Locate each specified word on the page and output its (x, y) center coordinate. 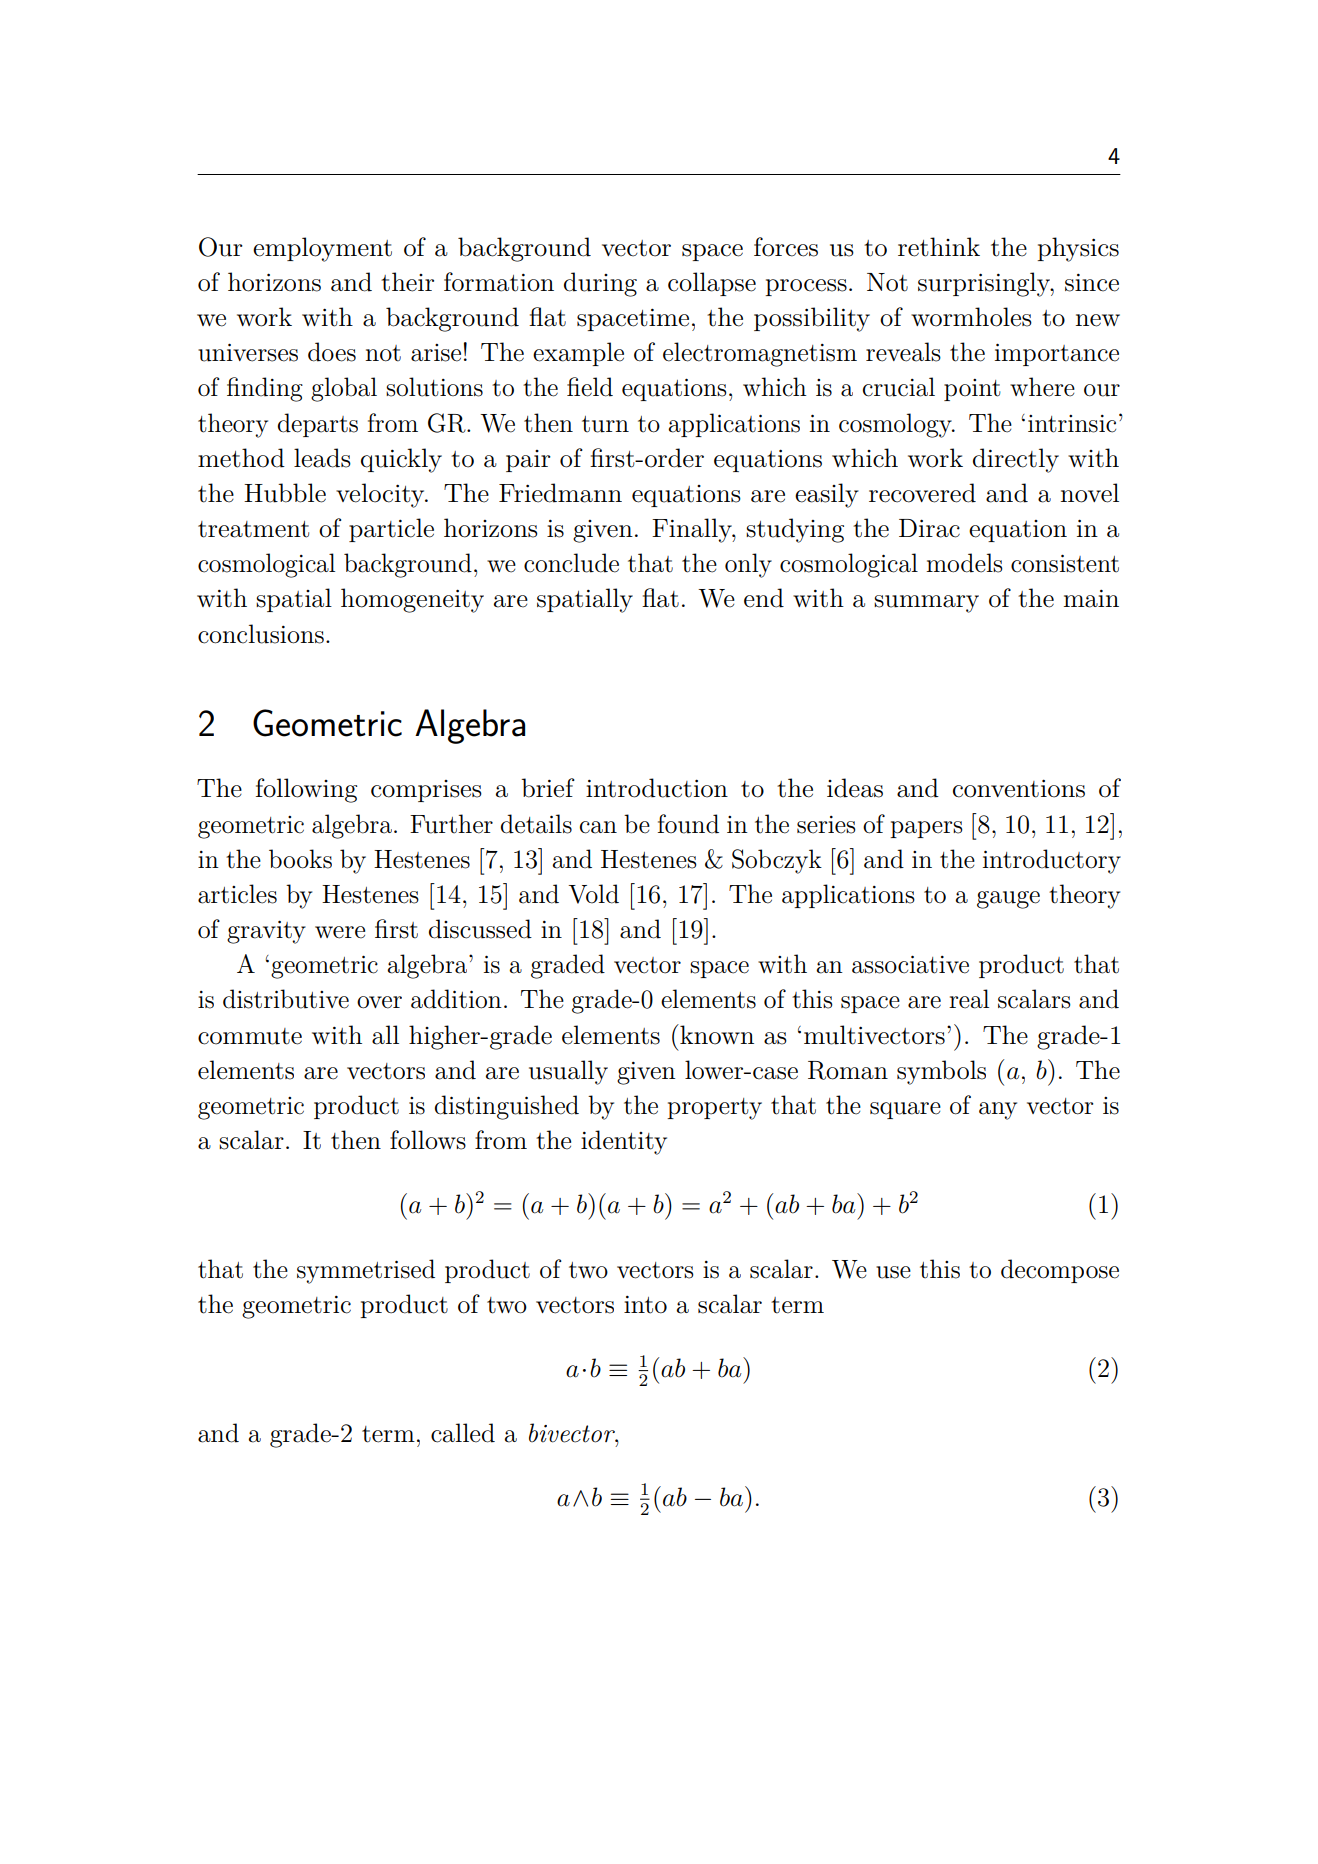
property (714, 1109)
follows (428, 1140)
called (463, 1433)
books (300, 859)
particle (391, 530)
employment (322, 249)
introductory (1052, 861)
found (688, 824)
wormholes (971, 317)
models (964, 563)
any (998, 1111)
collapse (712, 284)
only (748, 565)
